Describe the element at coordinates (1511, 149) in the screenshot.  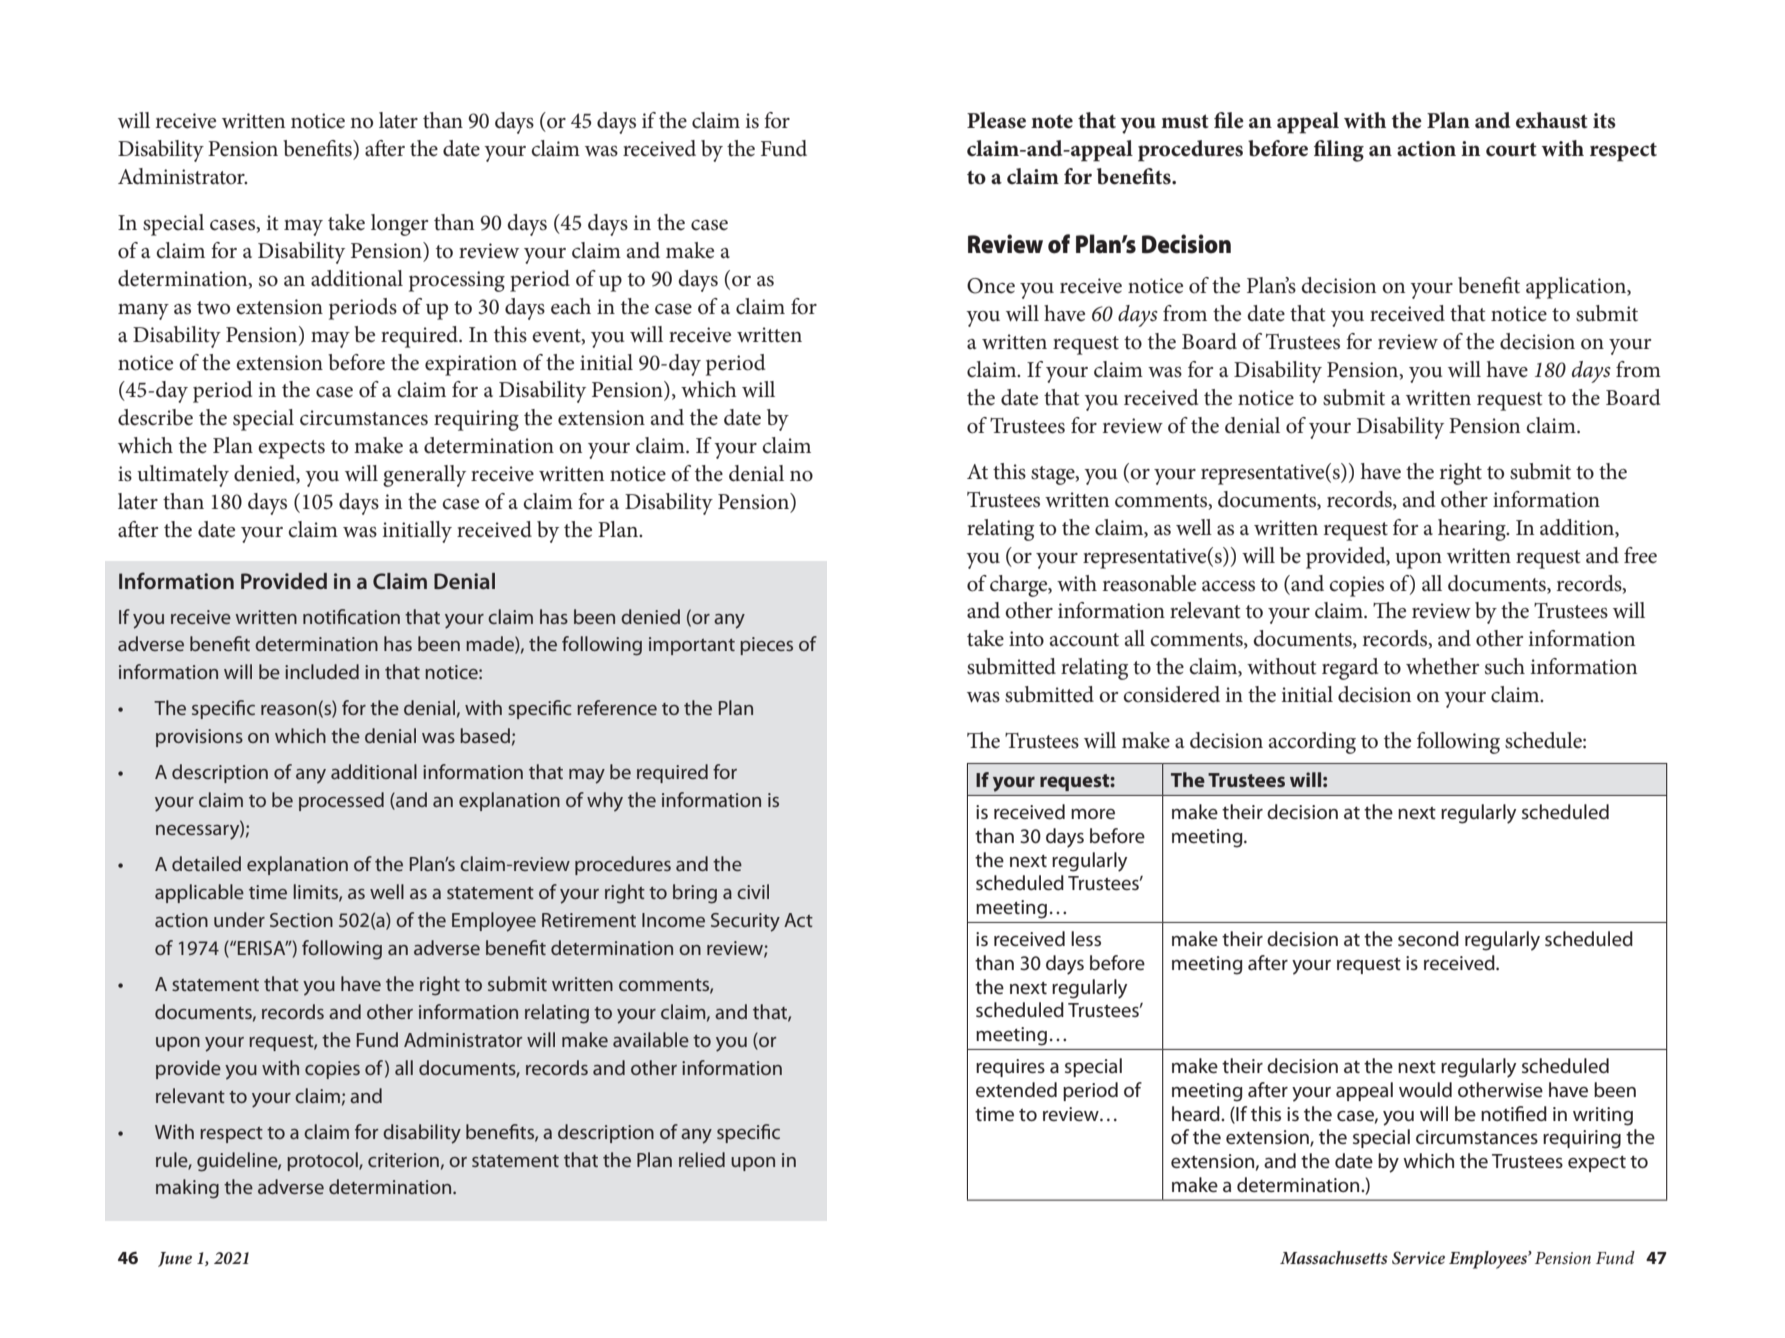
I see `court` at that location.
